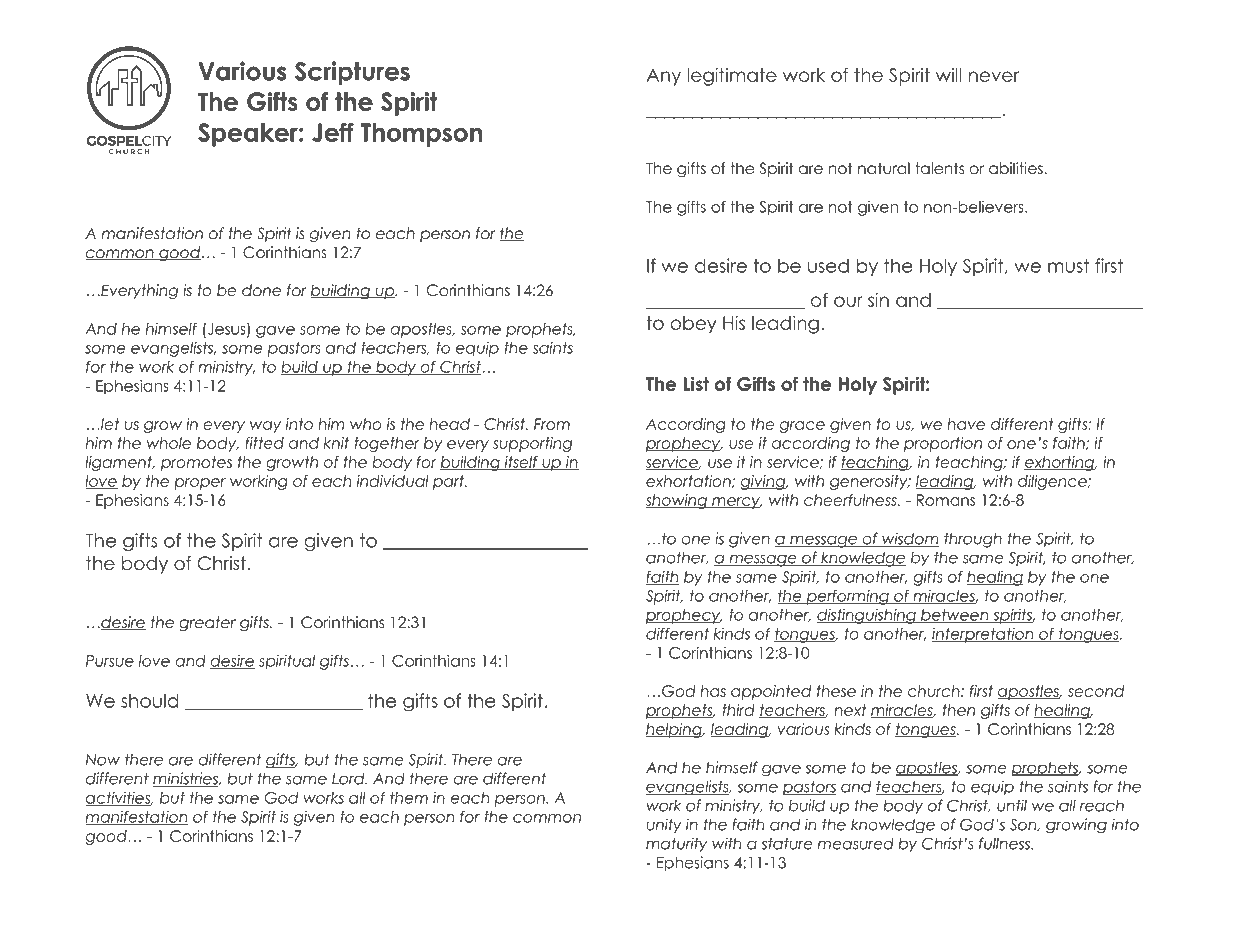  I want to click on sin, so click(878, 300).
